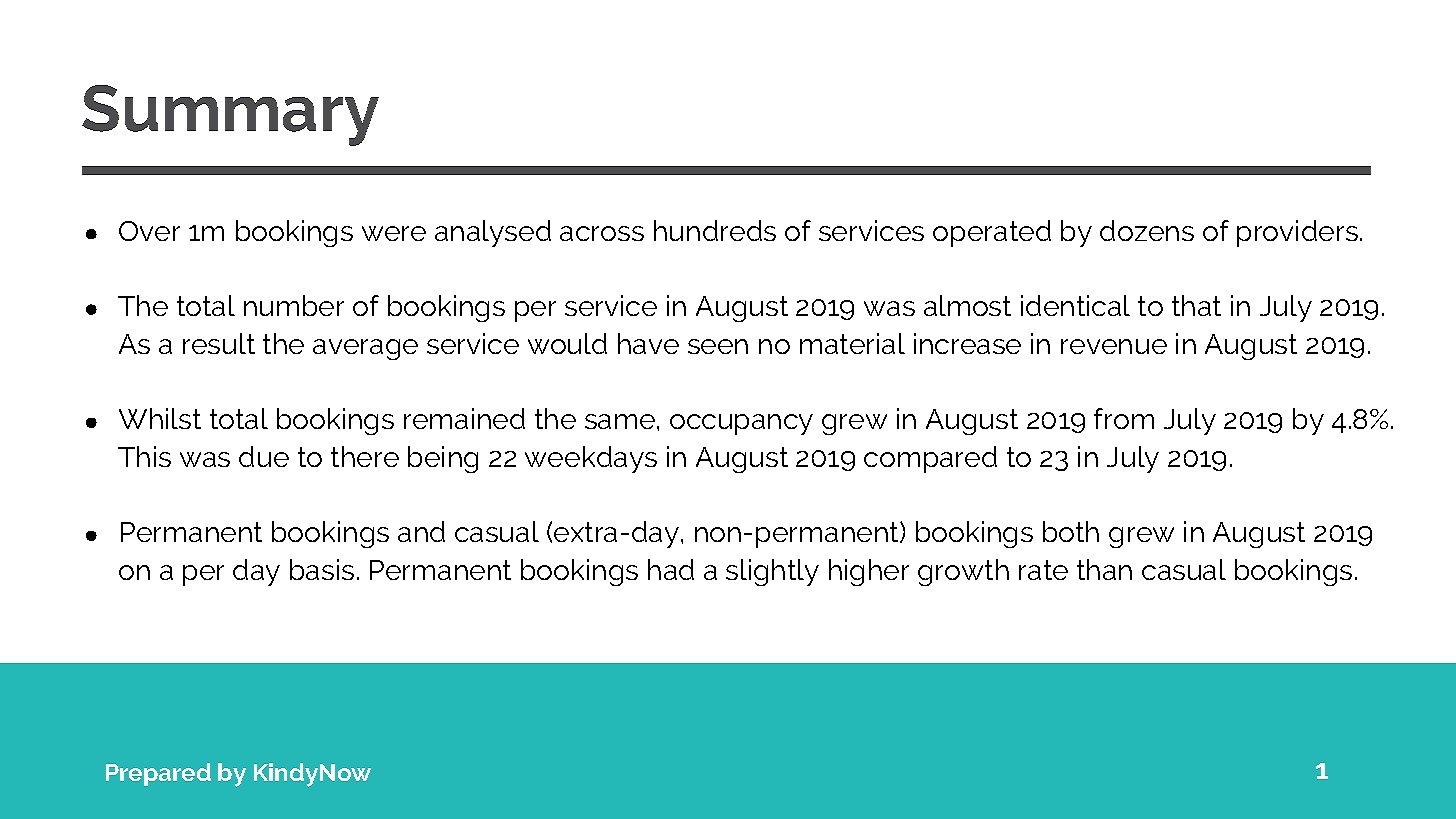 The height and width of the screenshot is (819, 1456). Describe the element at coordinates (1147, 230) in the screenshot. I see `dozens` at that location.
